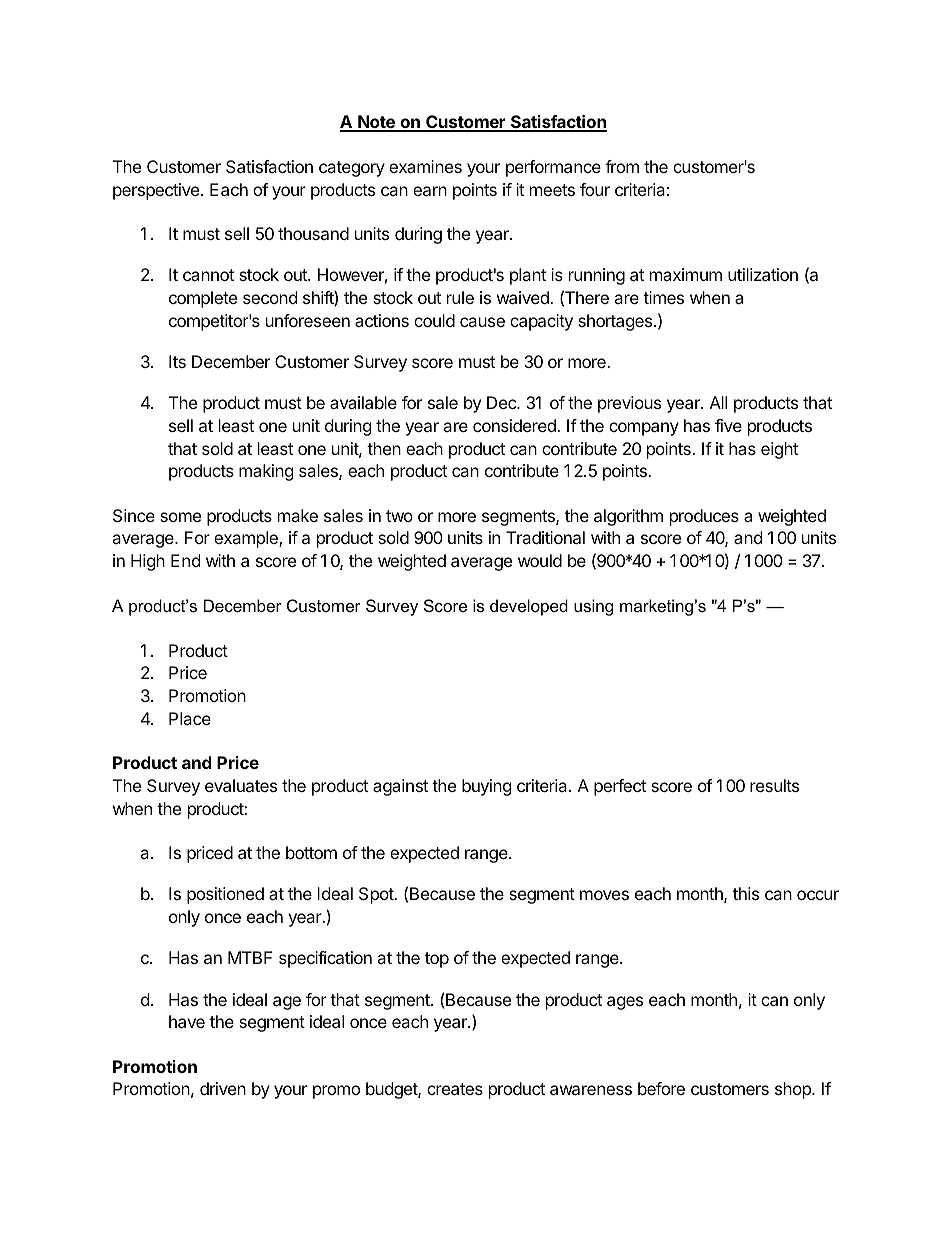 This screenshot has height=1233, width=952. Describe the element at coordinates (185, 560) in the screenshot. I see `End` at that location.
